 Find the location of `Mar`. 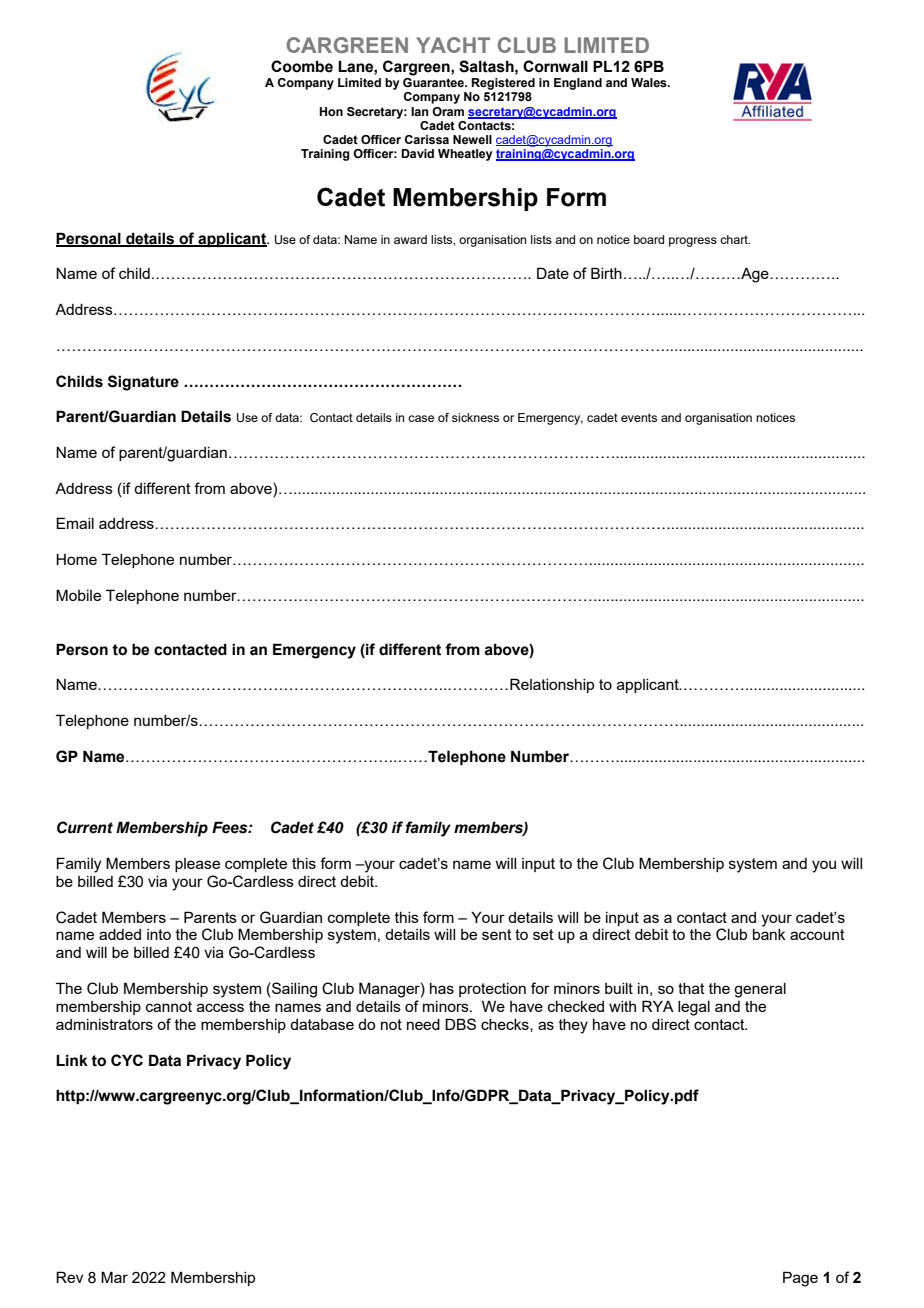

Mar is located at coordinates (114, 1277).
